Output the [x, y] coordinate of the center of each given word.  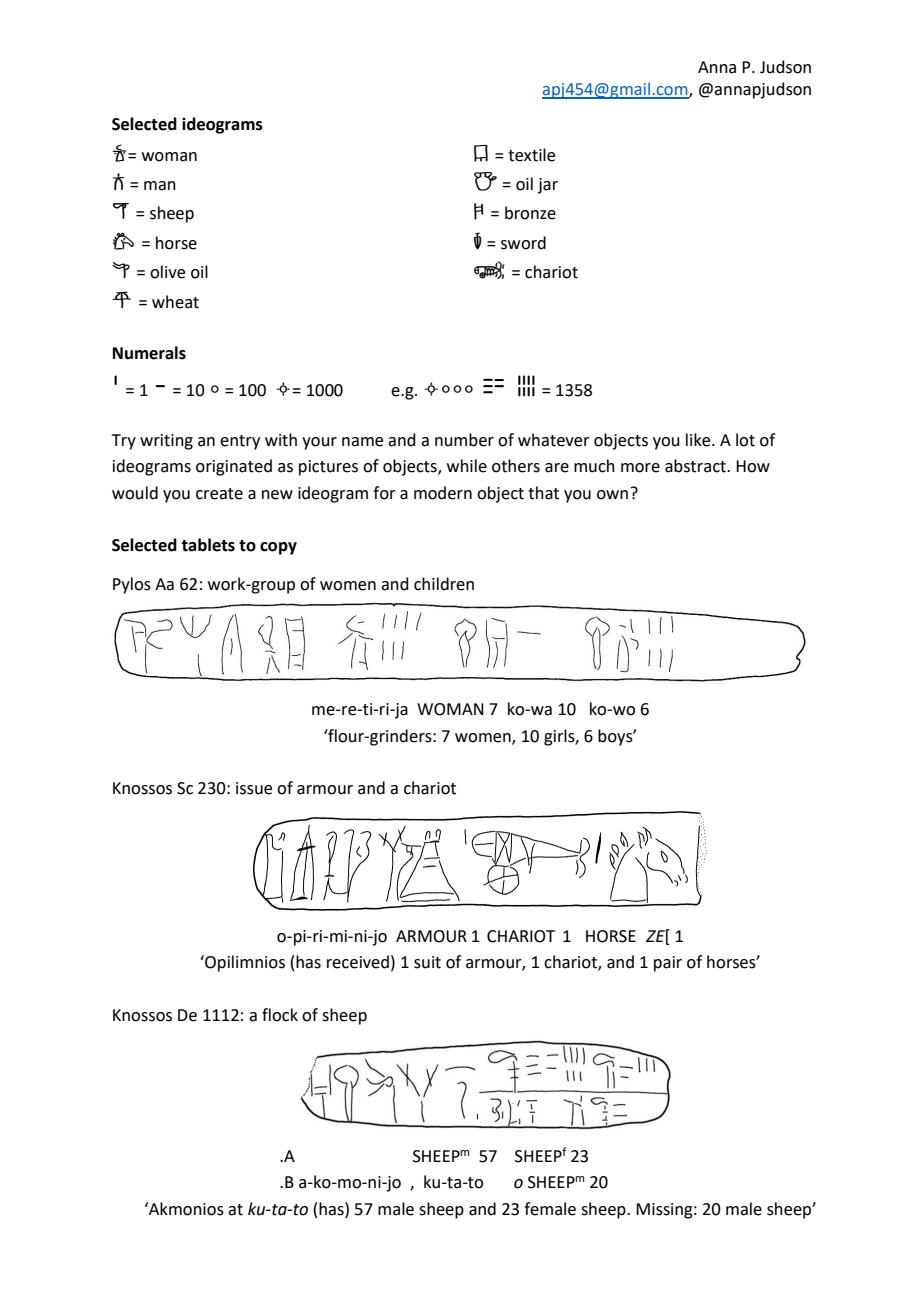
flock [280, 1015]
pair [668, 964]
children [444, 584]
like [699, 440]
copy [278, 548]
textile [531, 155]
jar [548, 186]
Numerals [149, 353]
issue [254, 788]
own [612, 495]
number [464, 440]
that [543, 493]
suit [427, 962]
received [358, 962]
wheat [175, 302]
